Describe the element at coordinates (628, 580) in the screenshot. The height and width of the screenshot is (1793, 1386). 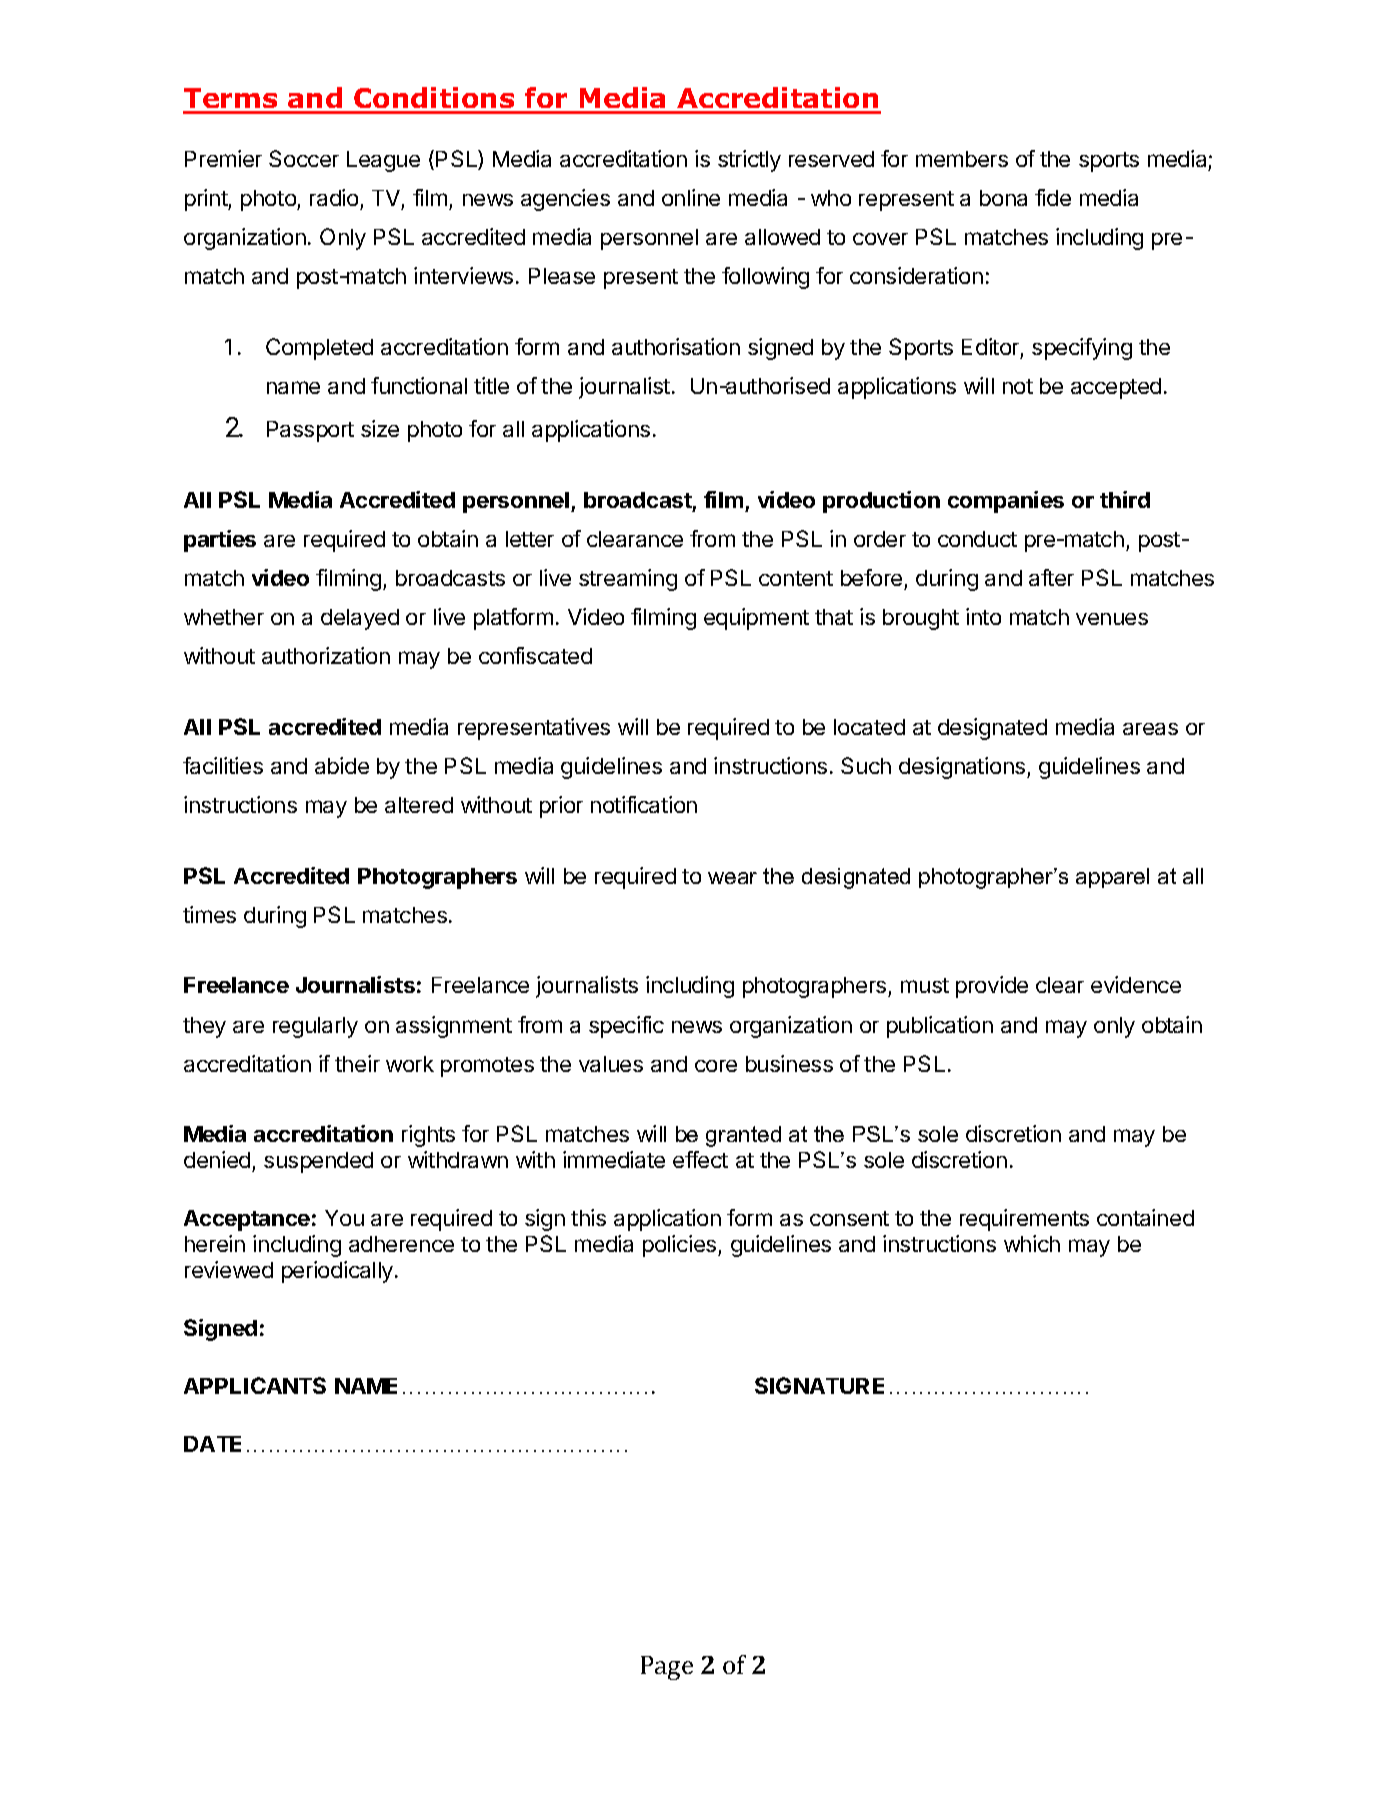
I see `streaming` at that location.
